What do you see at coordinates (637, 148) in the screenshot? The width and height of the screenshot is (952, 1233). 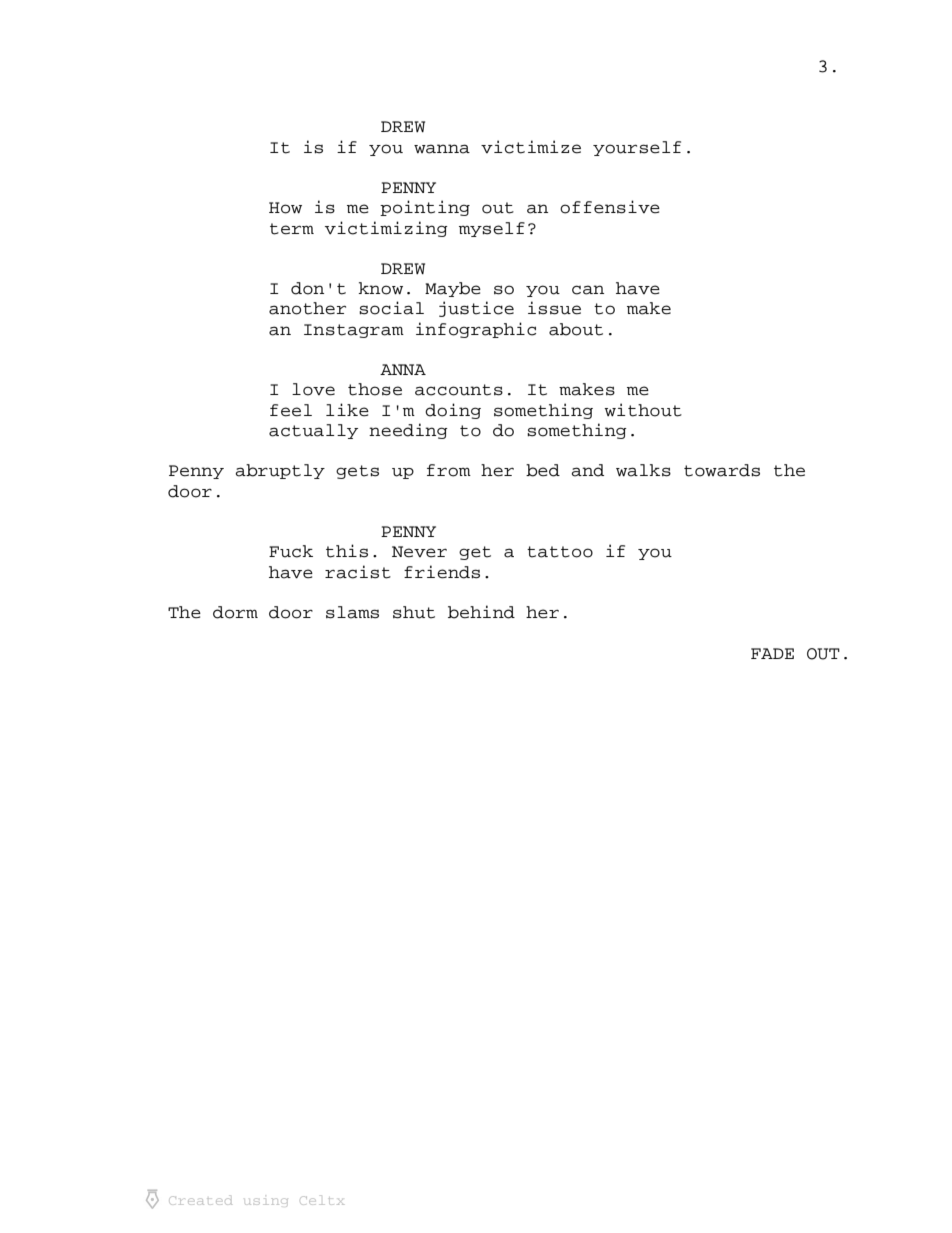 I see `yourself` at bounding box center [637, 148].
